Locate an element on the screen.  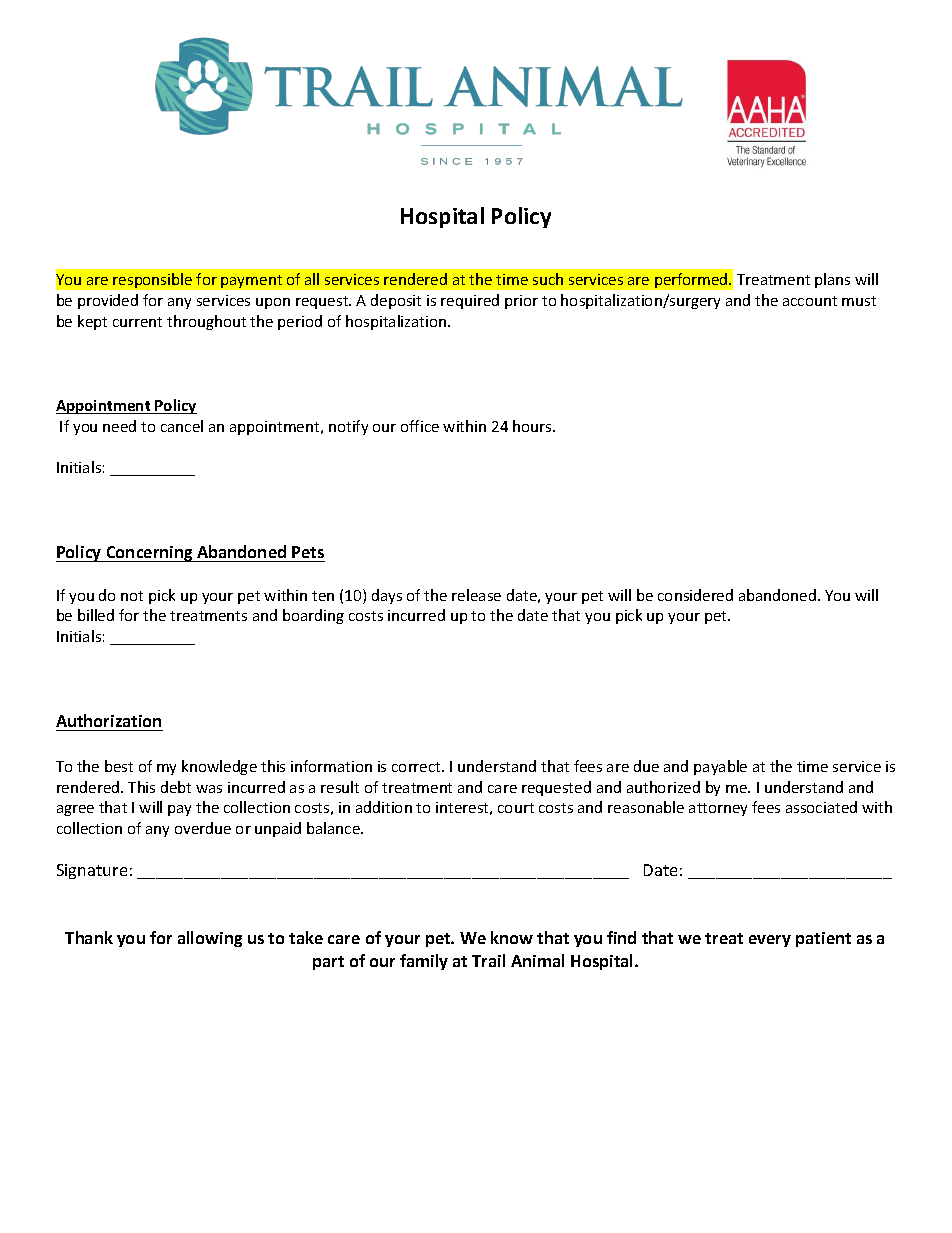
allowing is located at coordinates (210, 939).
